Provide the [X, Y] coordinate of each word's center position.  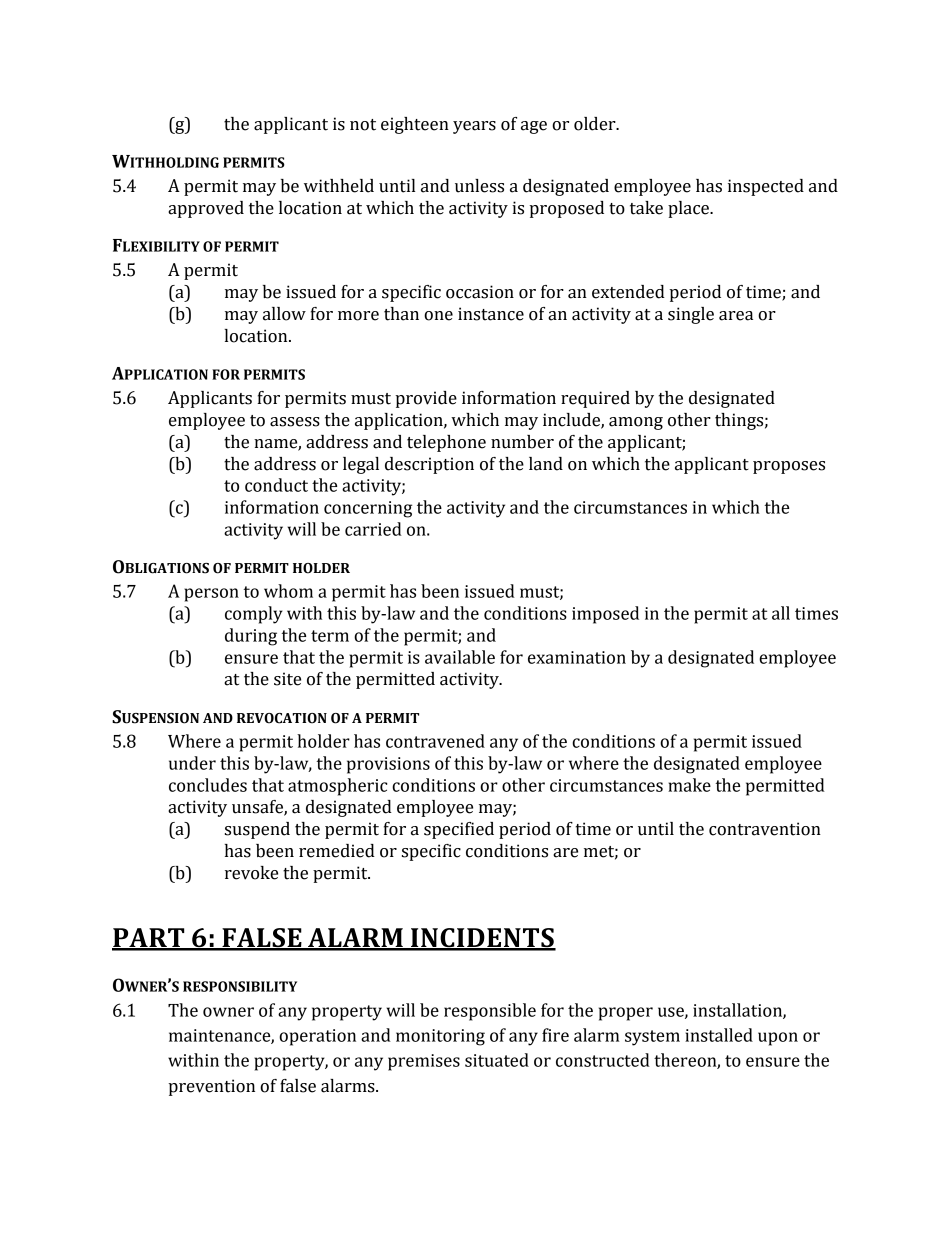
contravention [765, 829]
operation [317, 1037]
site [287, 679]
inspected [766, 187]
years [474, 127]
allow [284, 314]
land [546, 464]
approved [206, 209]
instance [491, 314]
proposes [789, 467]
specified [459, 830]
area [736, 316]
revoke [251, 873]
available [460, 657]
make [689, 785]
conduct [276, 485]
